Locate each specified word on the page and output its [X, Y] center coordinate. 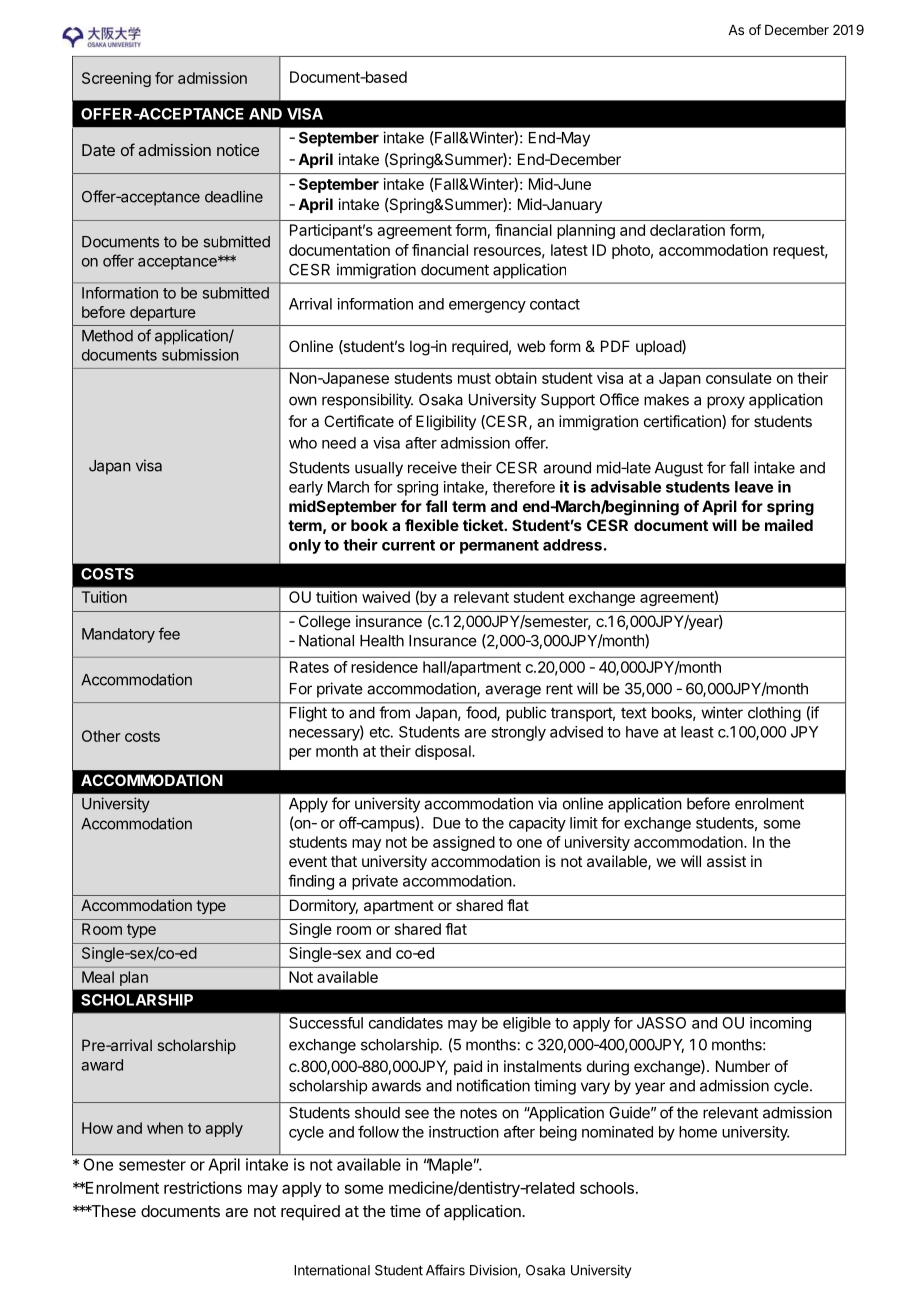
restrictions [203, 1187]
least [697, 732]
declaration [687, 230]
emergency [487, 307]
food [482, 713]
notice [238, 150]
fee [169, 633]
